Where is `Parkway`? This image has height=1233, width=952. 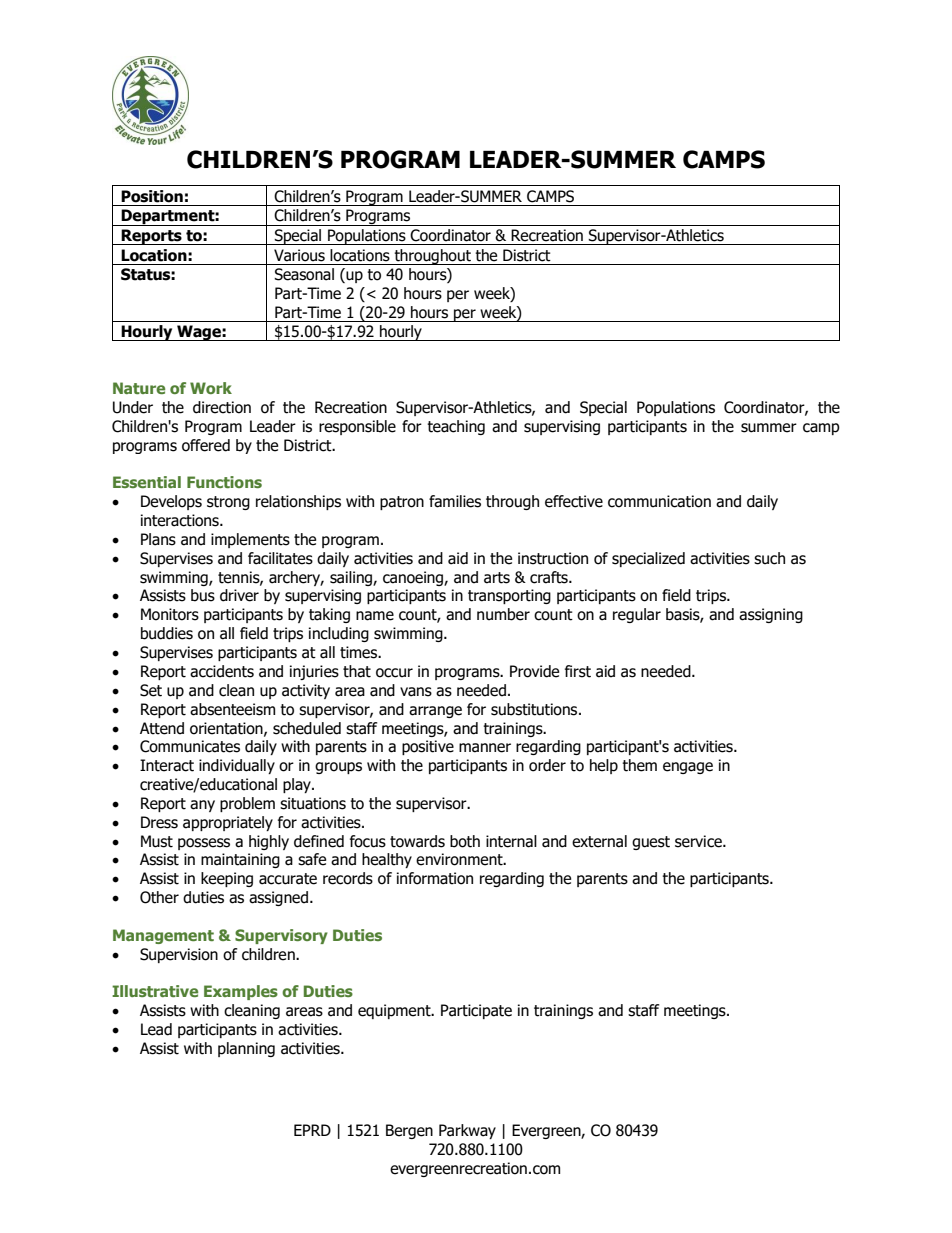 Parkway is located at coordinates (467, 1131).
